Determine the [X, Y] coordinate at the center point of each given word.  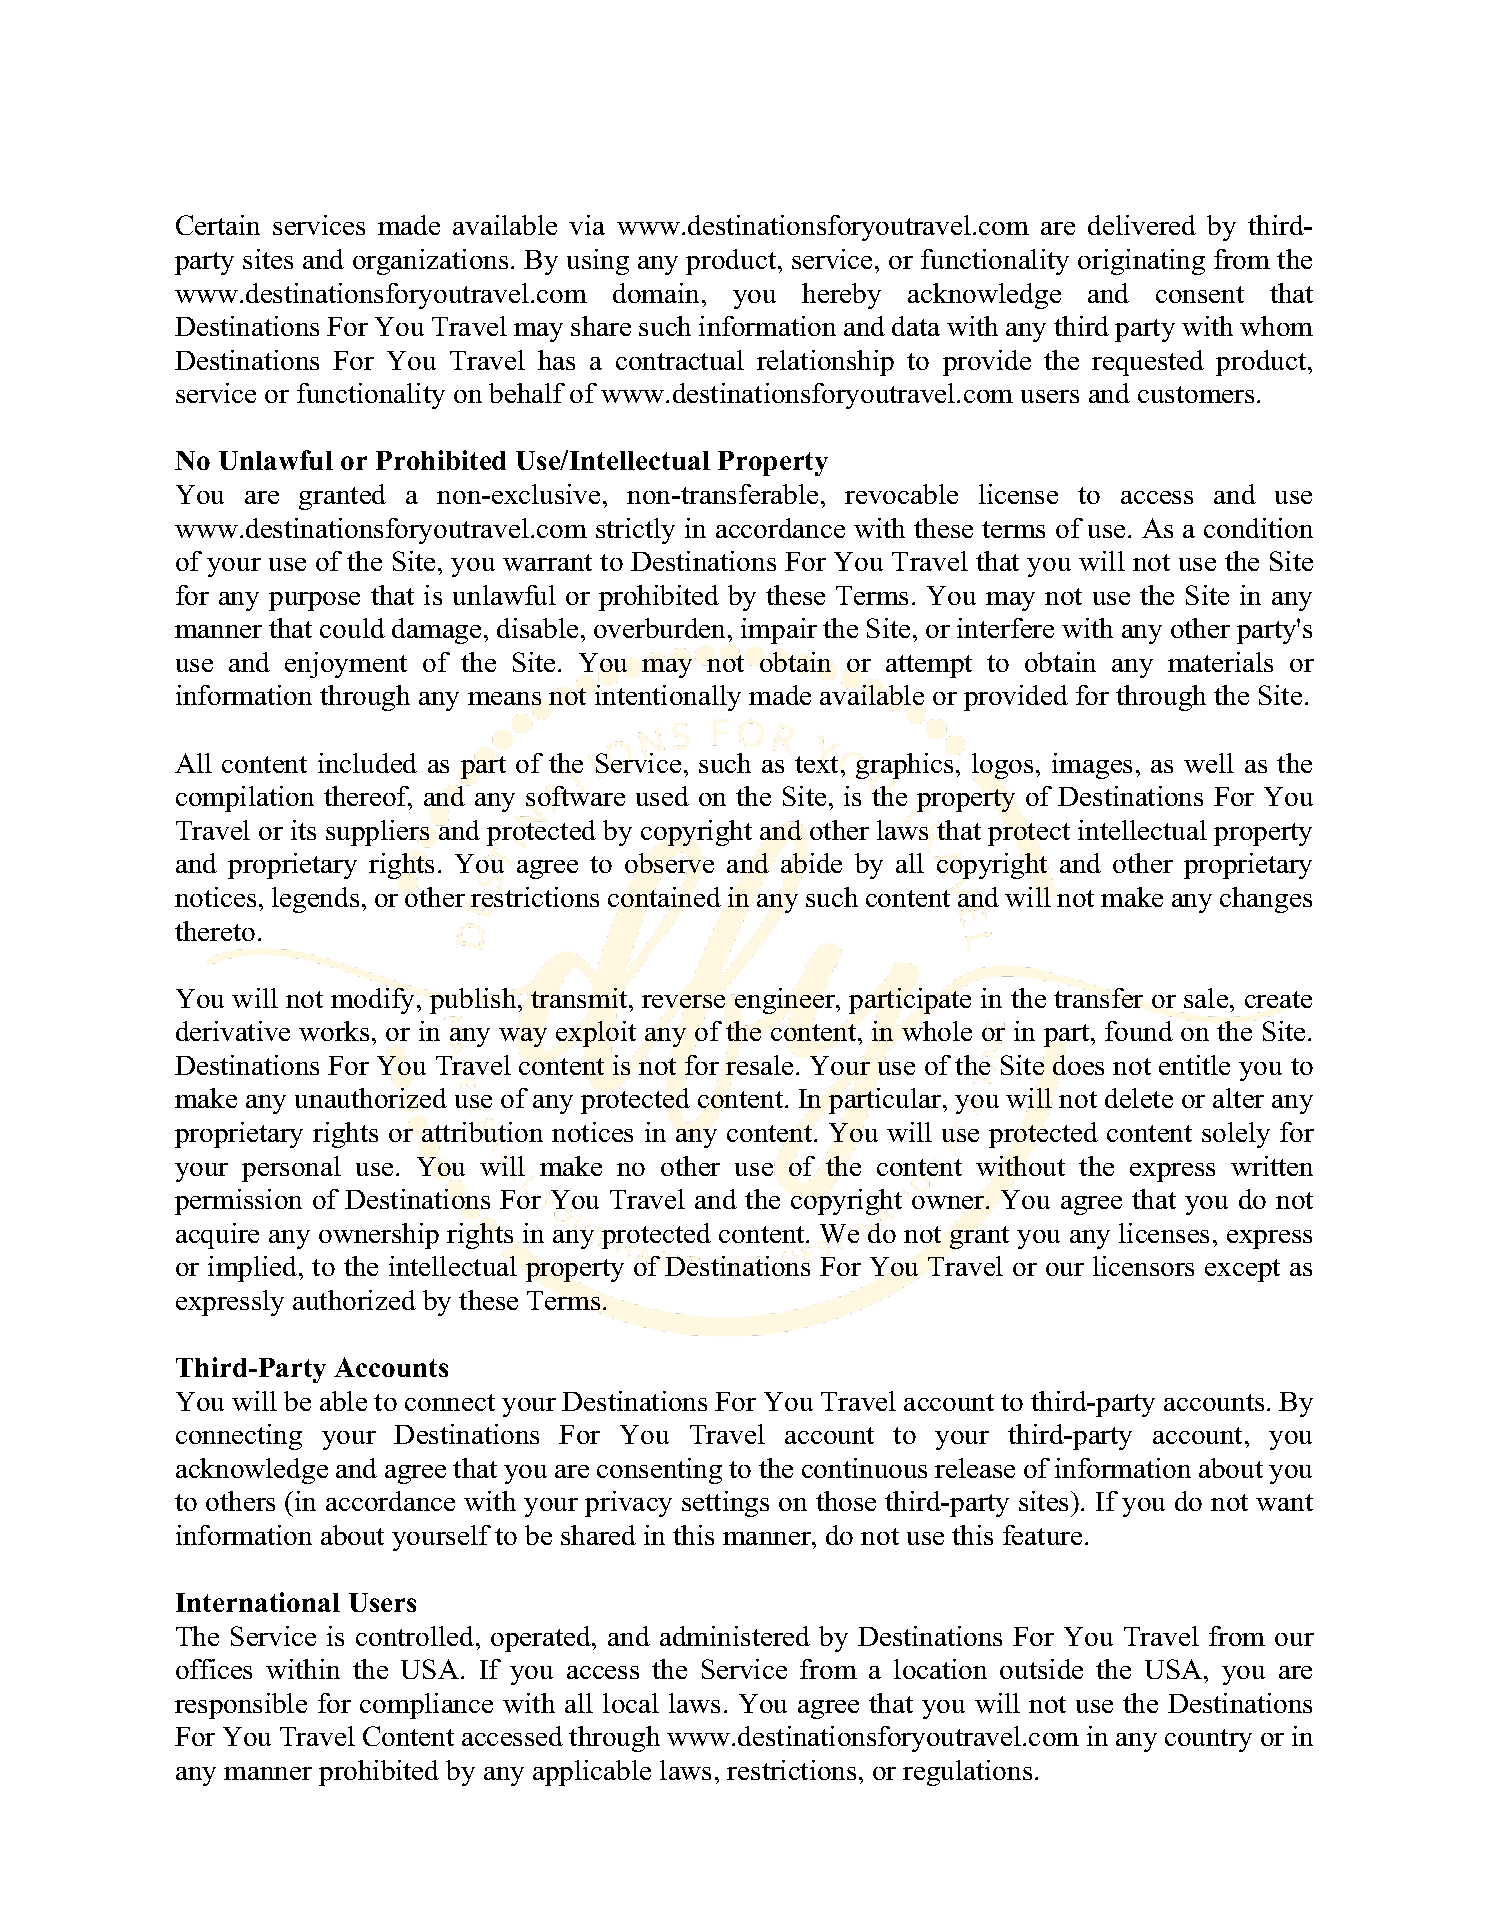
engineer [785, 1001]
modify [374, 999]
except [1242, 1270]
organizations [430, 262]
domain [656, 293]
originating [1141, 262]
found [1139, 1031]
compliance [426, 1706]
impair [779, 631]
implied [254, 1269]
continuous [864, 1468]
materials [1220, 662]
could [352, 628]
